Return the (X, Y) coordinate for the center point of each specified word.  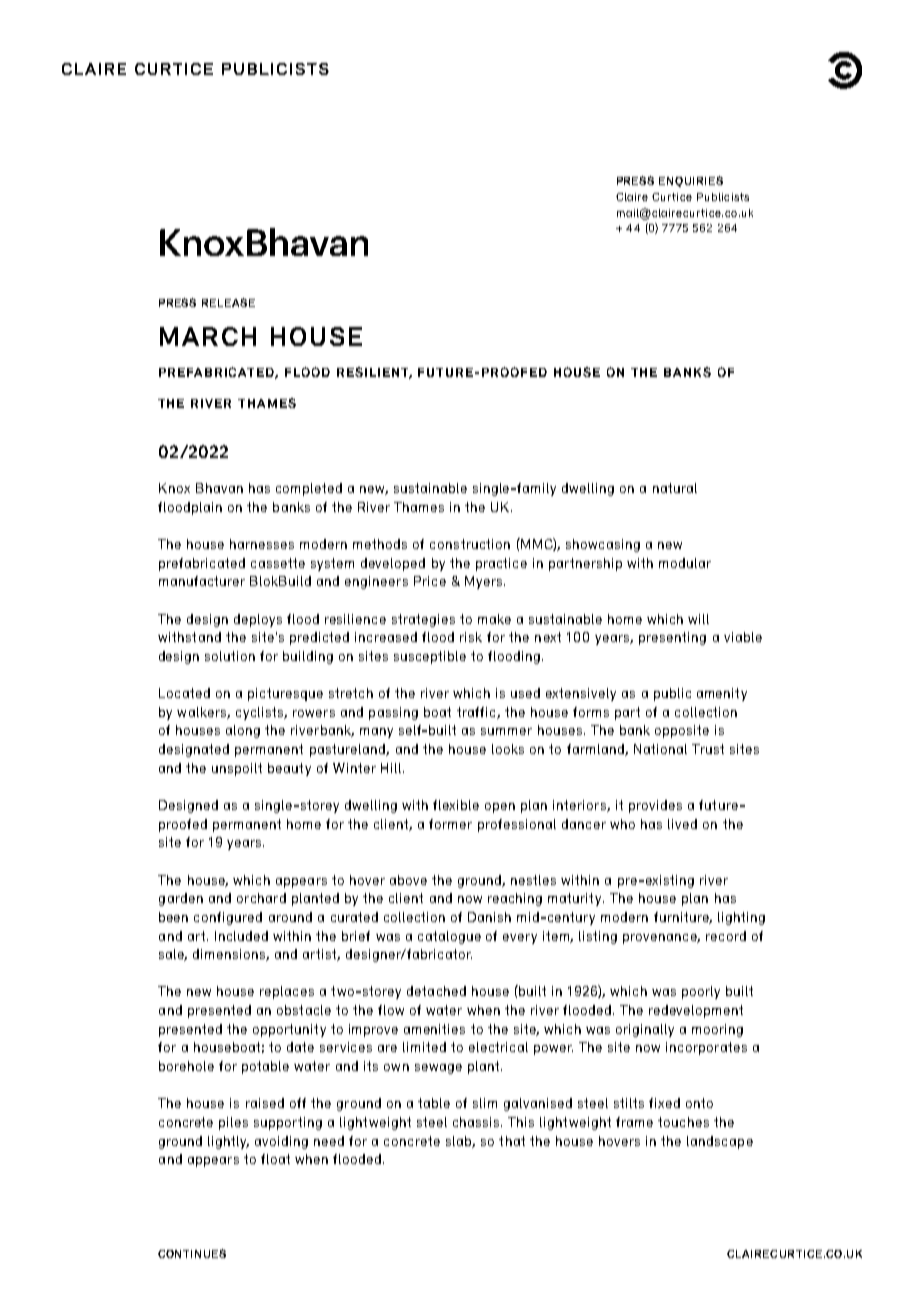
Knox (174, 488)
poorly (701, 992)
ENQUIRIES (691, 181)
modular (685, 563)
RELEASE (228, 302)
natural (675, 488)
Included (241, 936)
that (512, 1141)
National (660, 749)
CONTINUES (192, 1253)
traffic (477, 713)
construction (470, 544)
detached (436, 991)
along (243, 731)
